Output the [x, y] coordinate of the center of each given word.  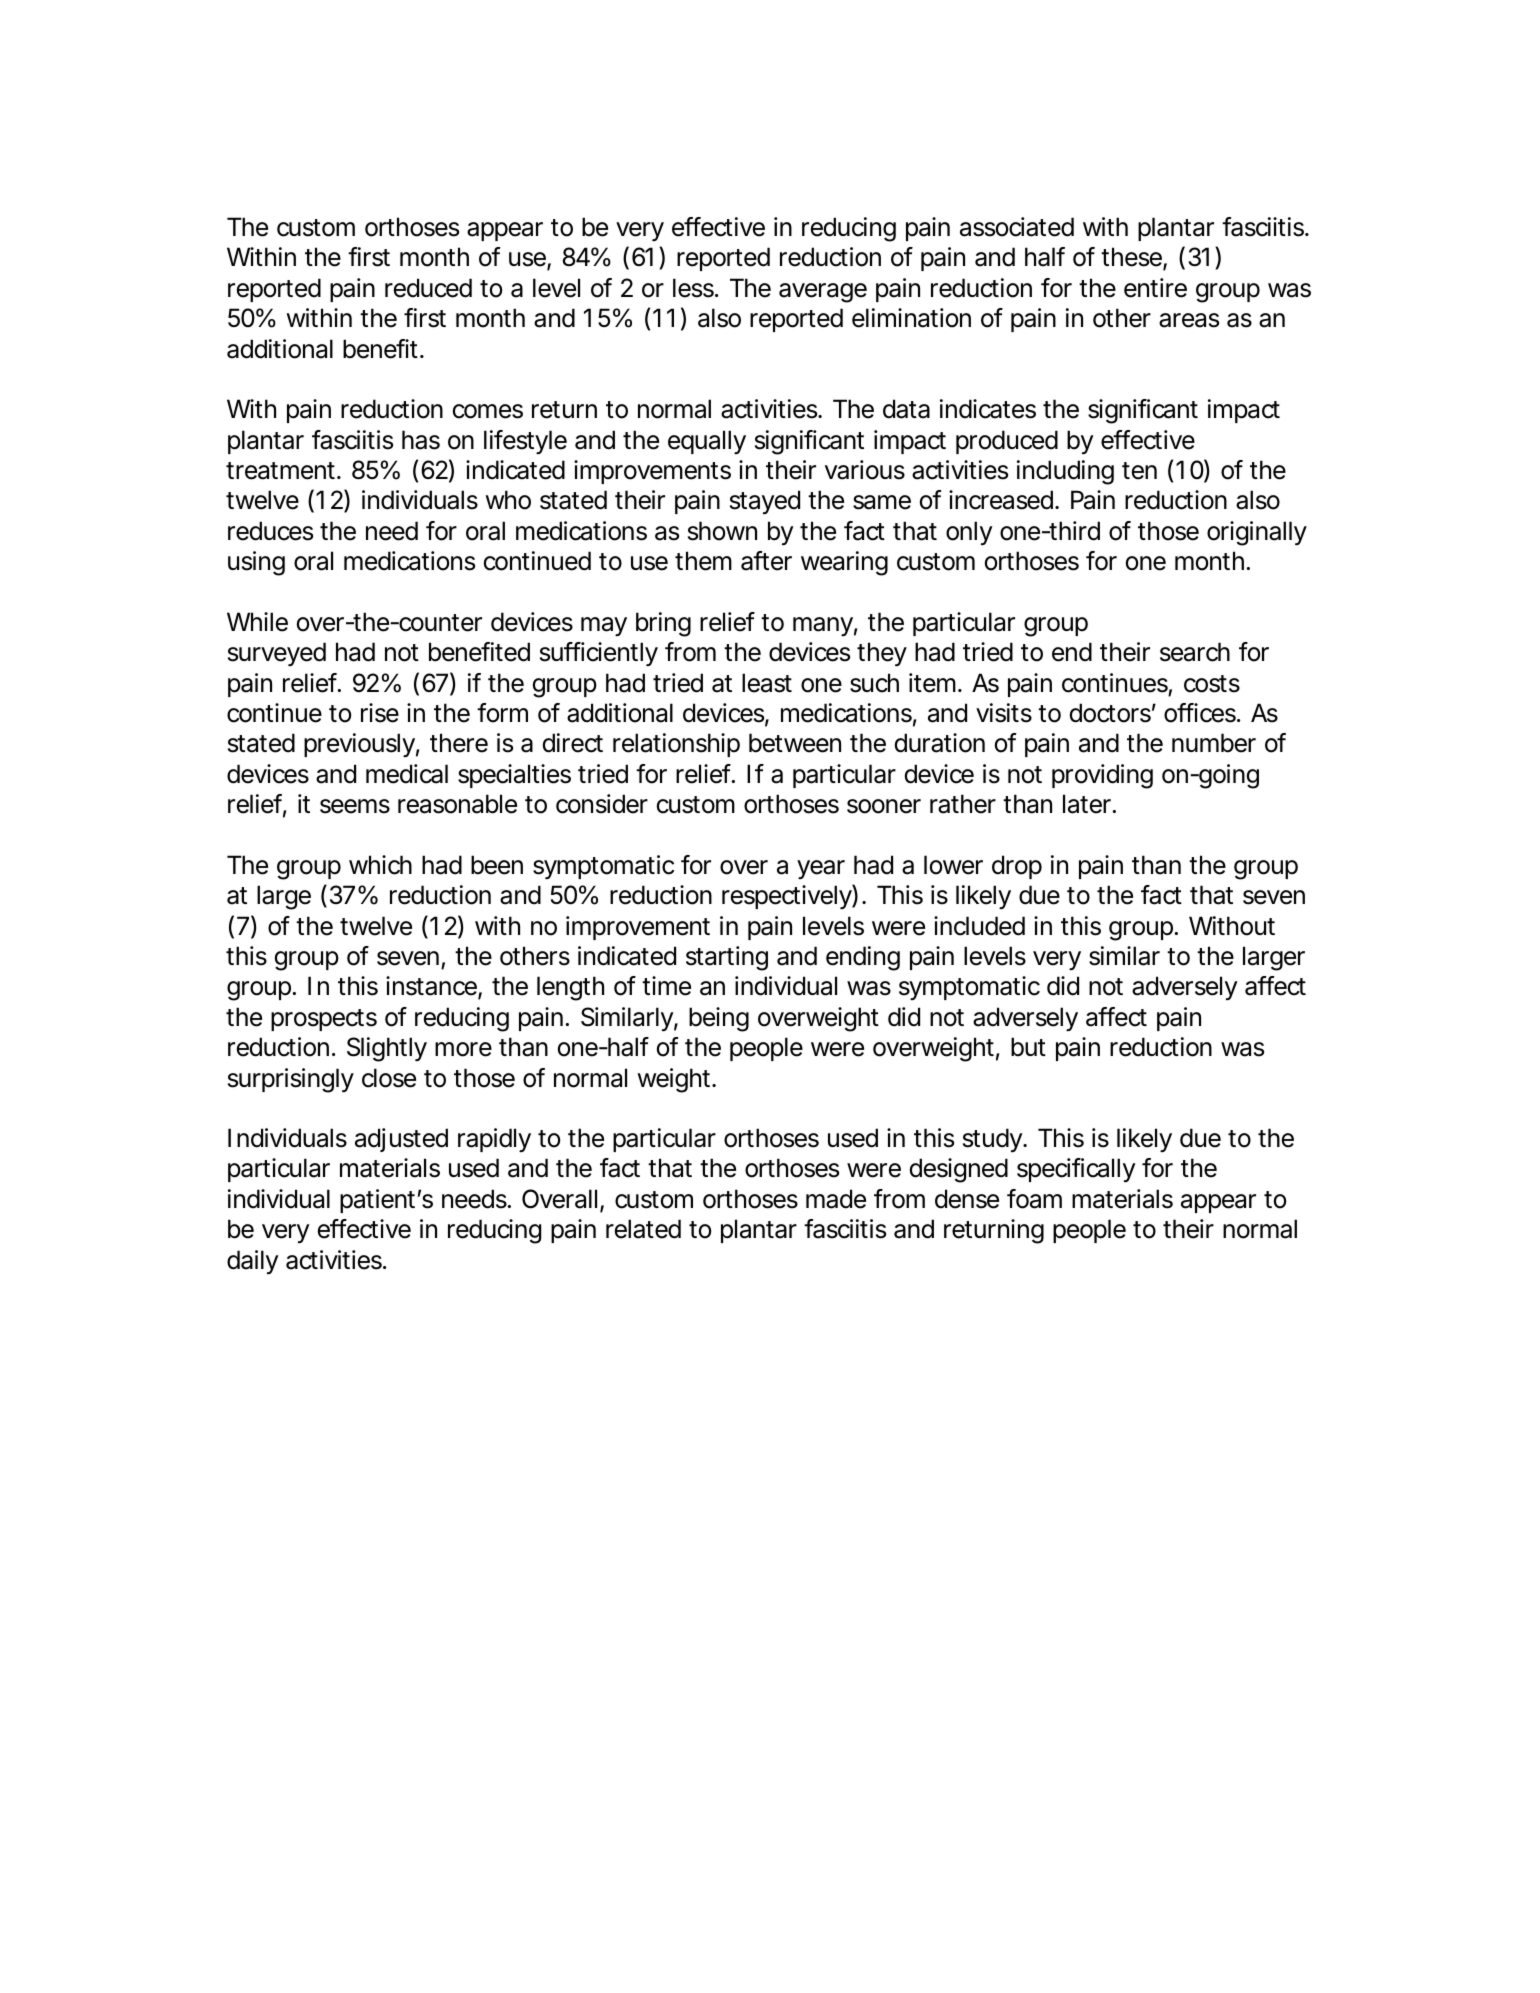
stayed [765, 502]
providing [1102, 776]
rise [380, 713]
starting [727, 958]
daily [253, 1262]
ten [1139, 471]
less [695, 288]
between [795, 743]
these [1132, 258]
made [836, 1199]
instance [432, 987]
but [1028, 1047]
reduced [428, 288]
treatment [283, 471]
